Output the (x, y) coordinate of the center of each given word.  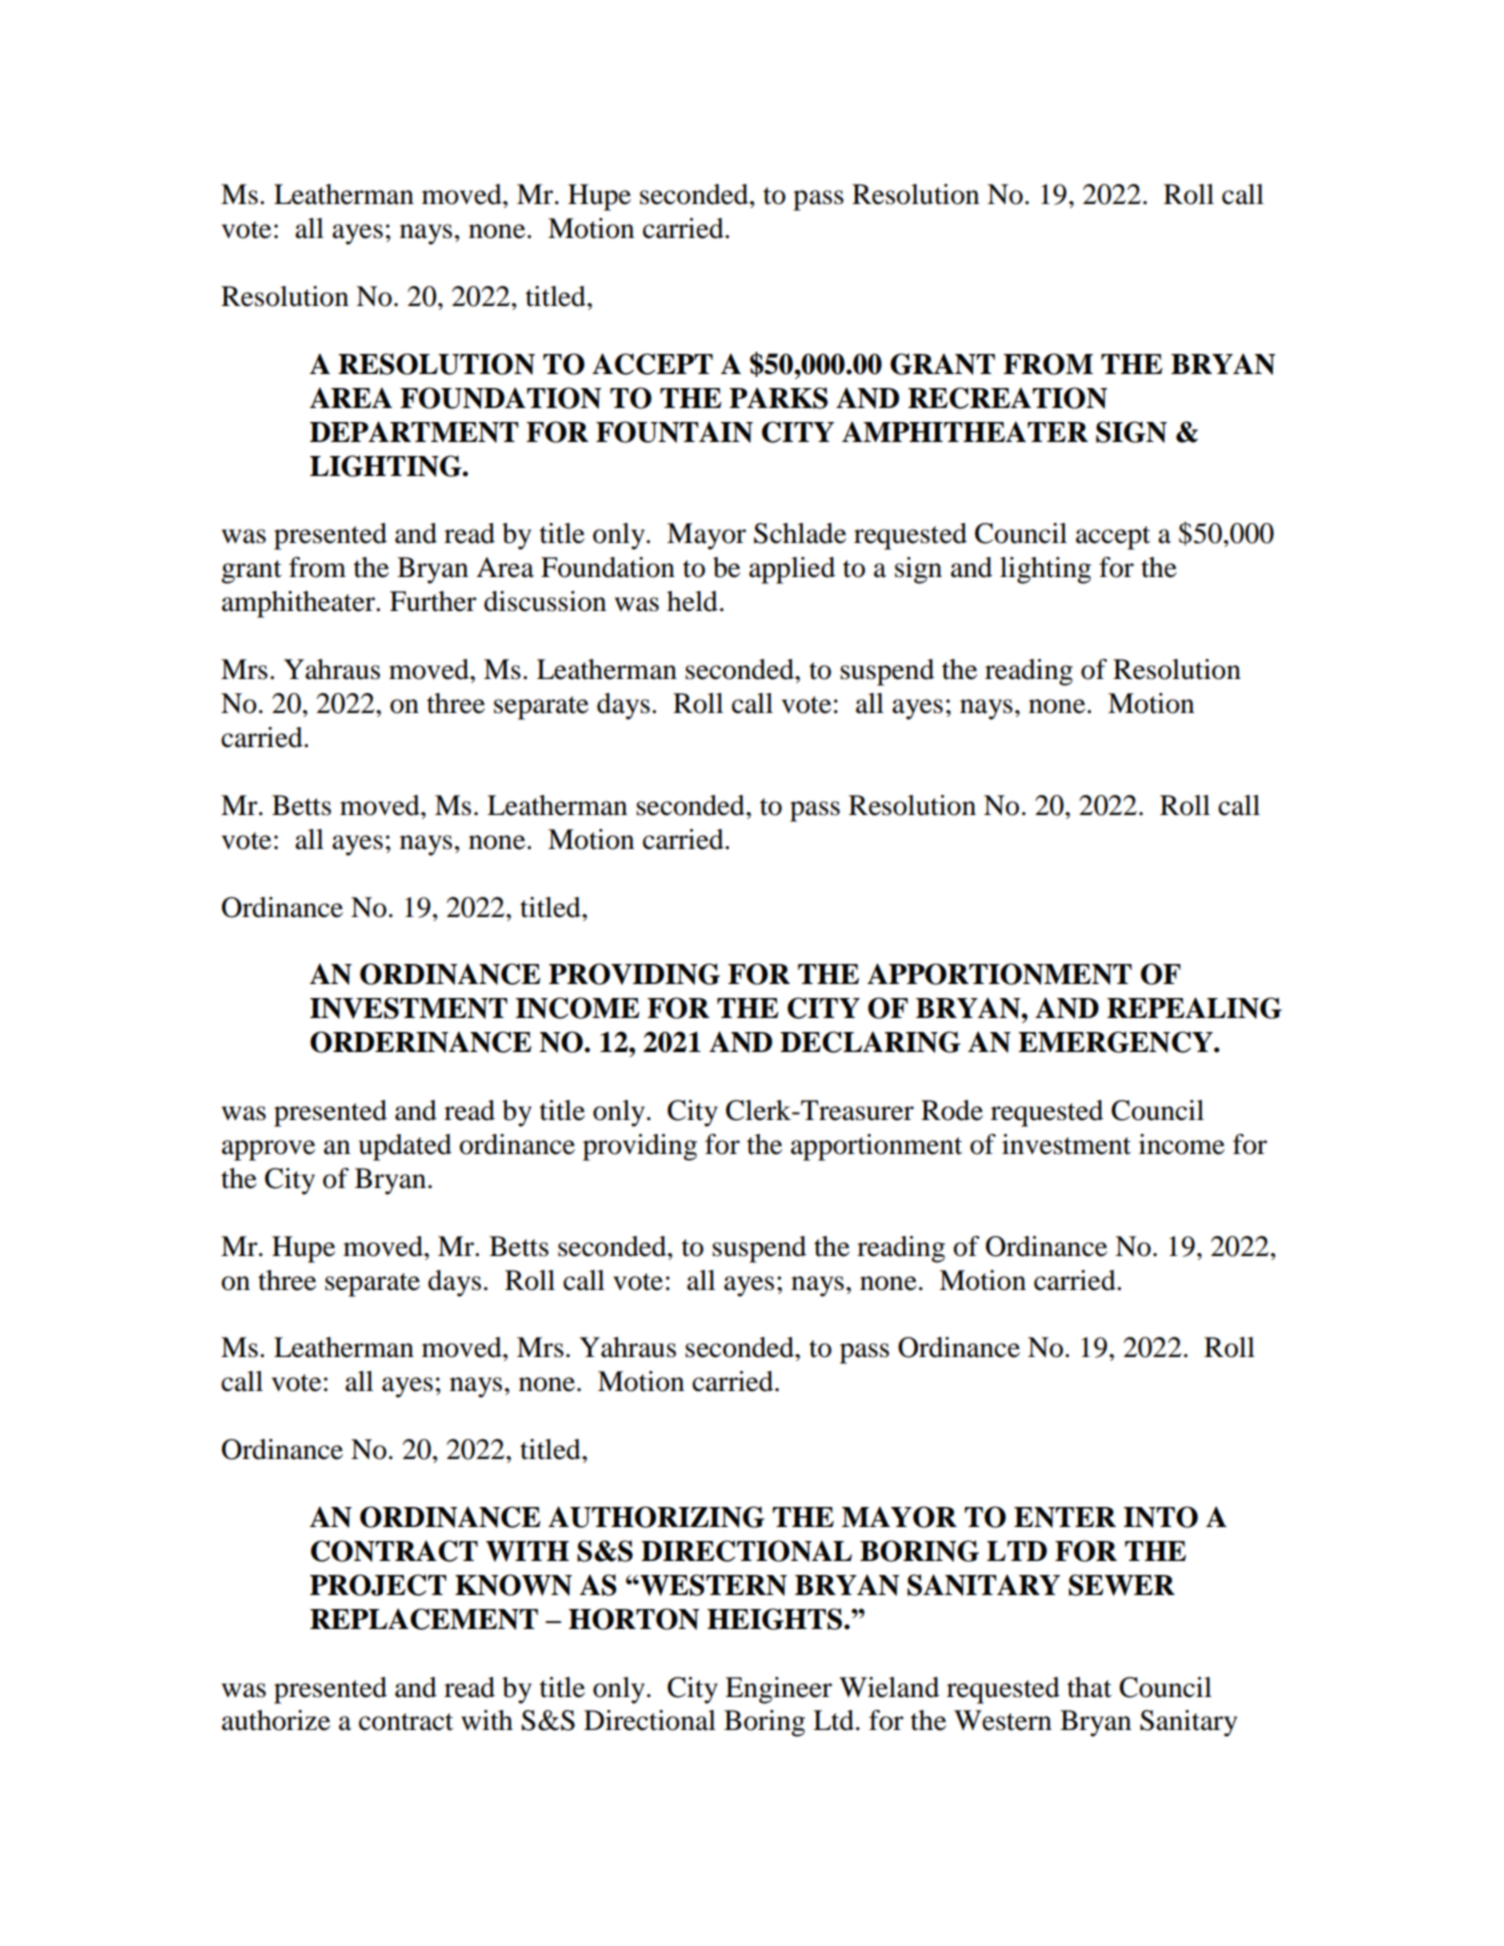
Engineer (778, 1690)
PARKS (778, 398)
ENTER (1065, 1517)
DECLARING (870, 1042)
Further (433, 601)
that (1089, 1687)
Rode (952, 1110)
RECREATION (1007, 398)
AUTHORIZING (656, 1517)
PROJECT (378, 1585)
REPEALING (1194, 1008)
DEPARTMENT (414, 432)
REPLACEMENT (424, 1619)
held (692, 601)
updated (405, 1147)
